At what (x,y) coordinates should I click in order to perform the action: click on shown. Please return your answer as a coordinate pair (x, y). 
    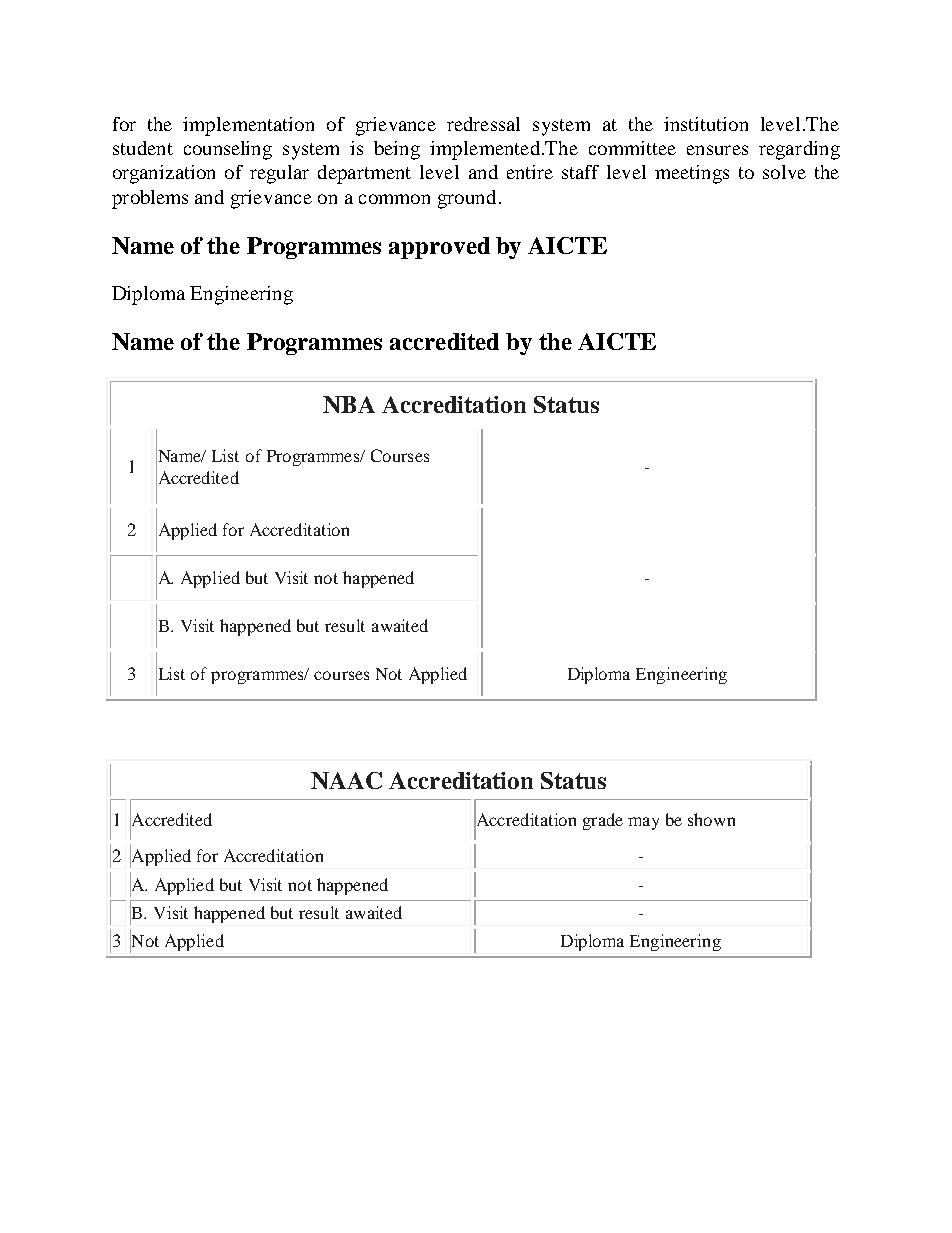
    Looking at the image, I should click on (711, 819).
